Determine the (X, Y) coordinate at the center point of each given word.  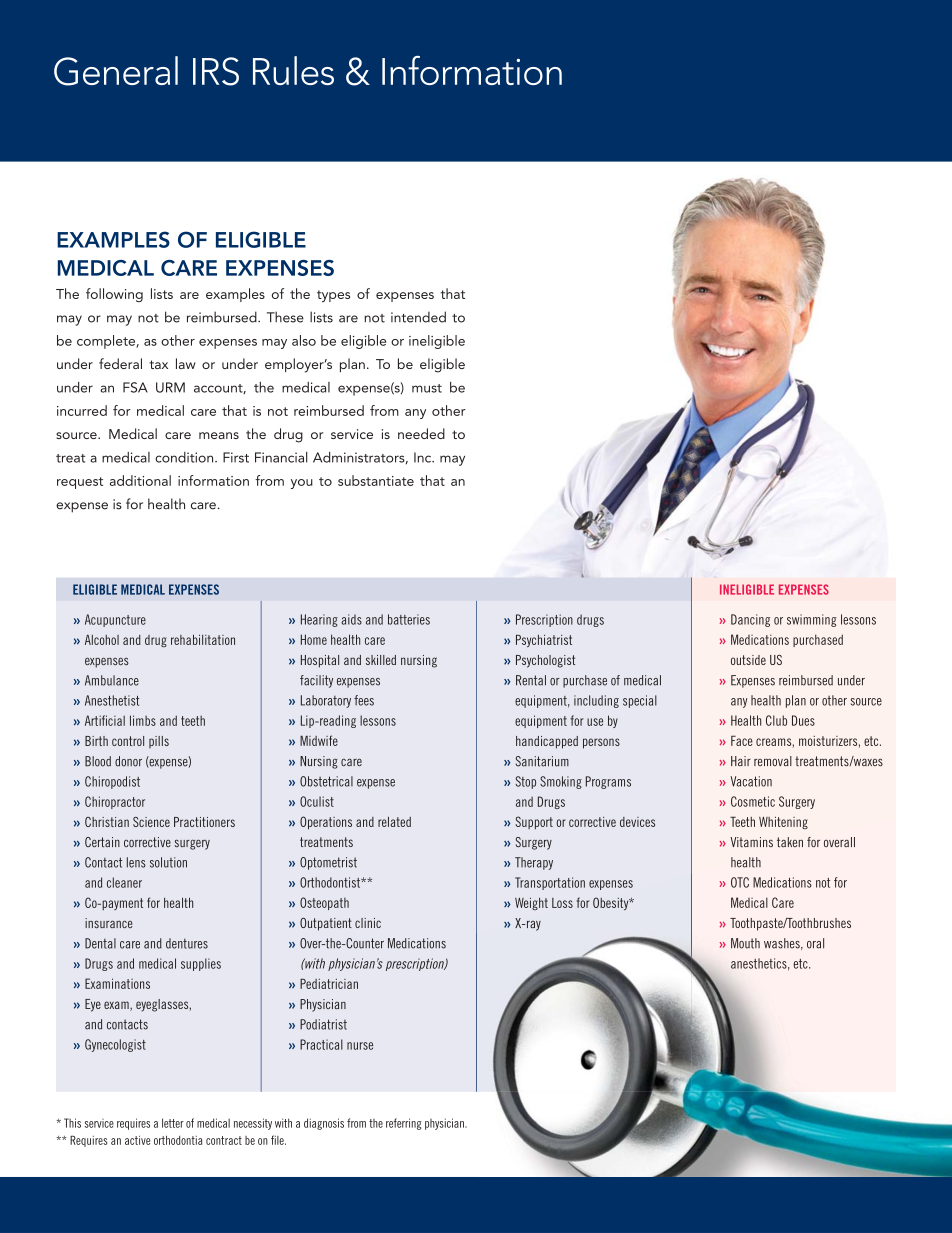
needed (421, 433)
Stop (525, 782)
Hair (741, 761)
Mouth (745, 943)
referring (404, 1124)
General (116, 71)
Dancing (750, 620)
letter (173, 1123)
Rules (293, 70)
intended (418, 317)
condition (185, 457)
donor (128, 761)
